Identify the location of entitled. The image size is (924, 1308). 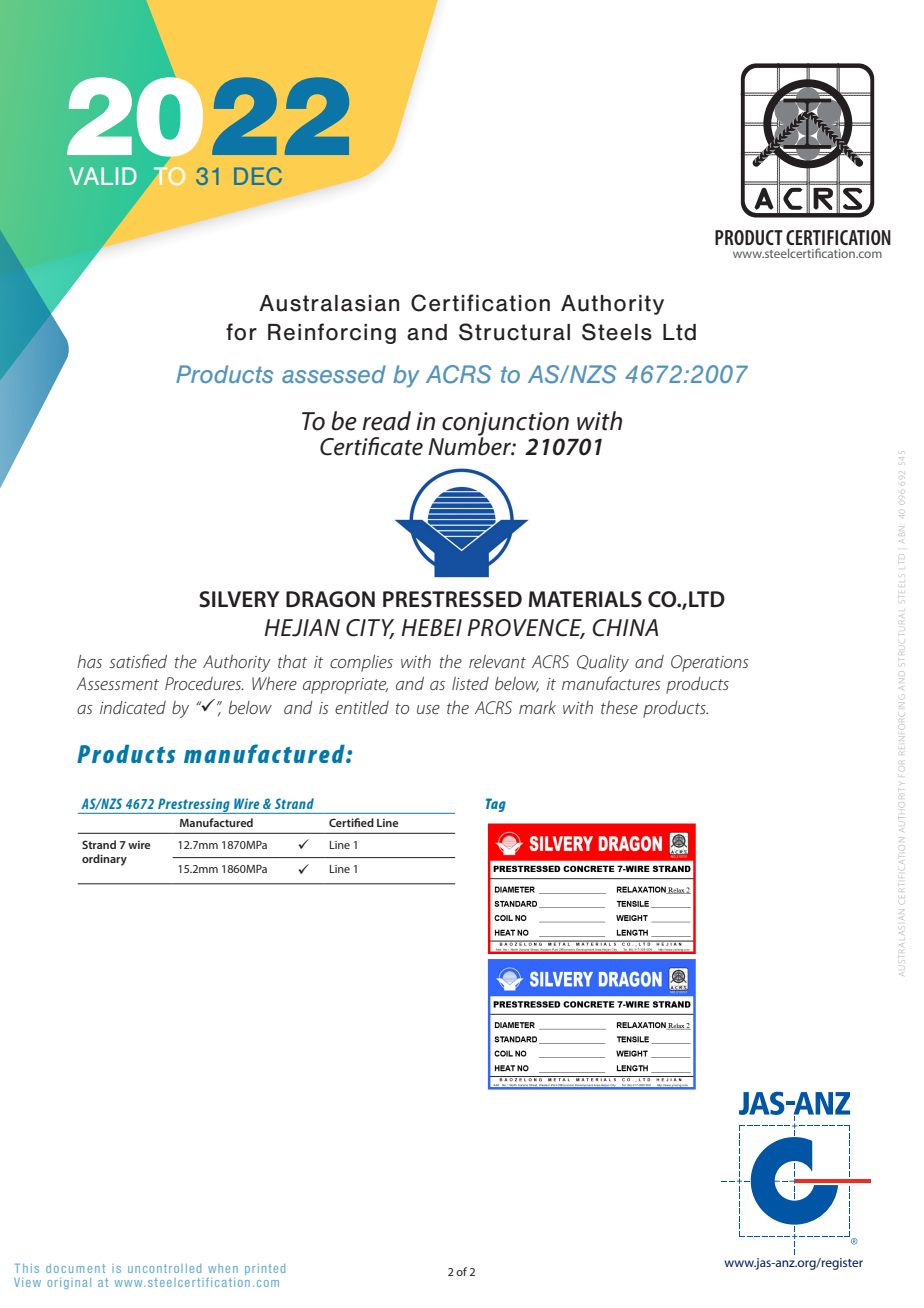
(362, 707).
